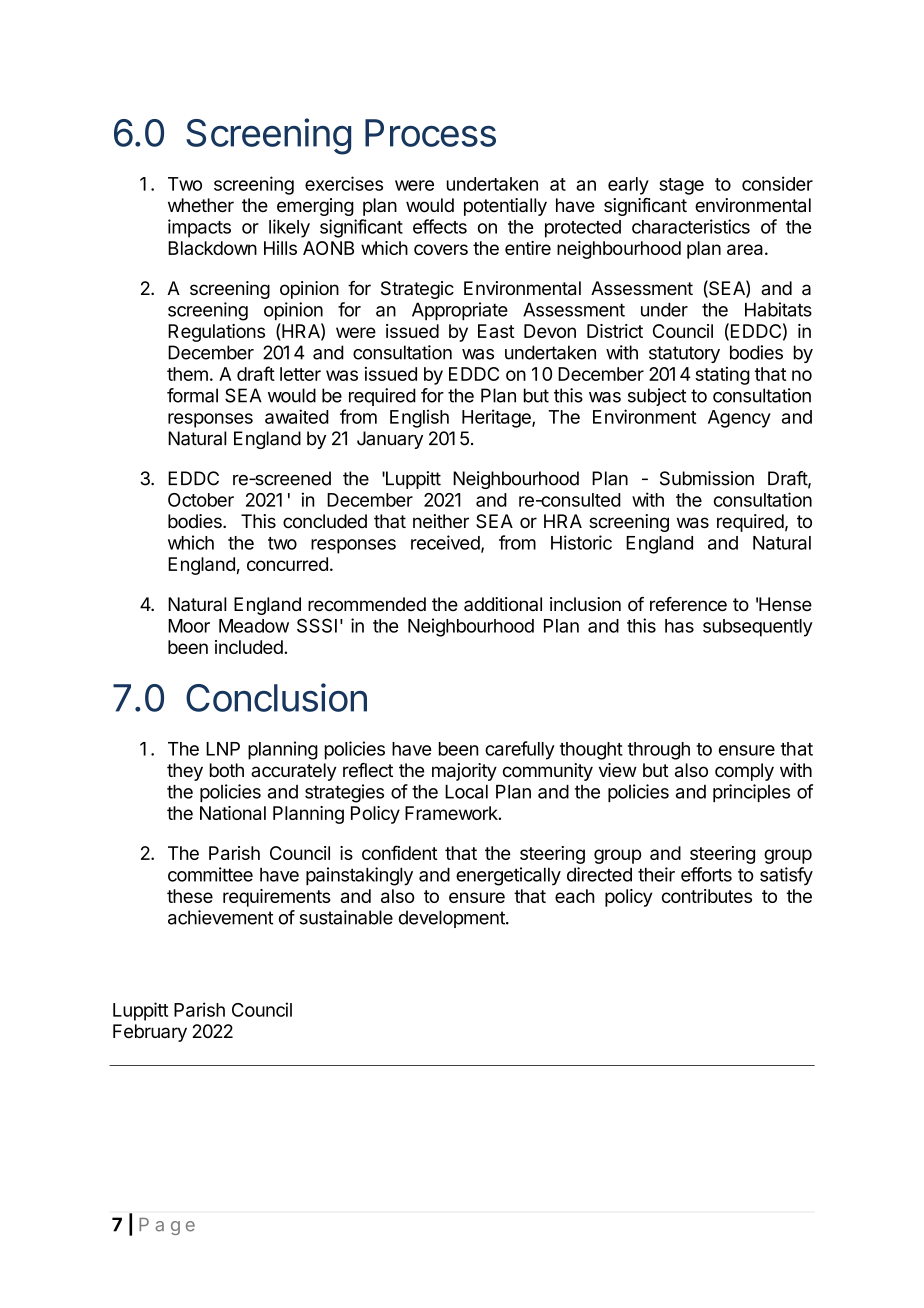 The height and width of the screenshot is (1308, 924). What do you see at coordinates (430, 133) in the screenshot?
I see `Process` at bounding box center [430, 133].
